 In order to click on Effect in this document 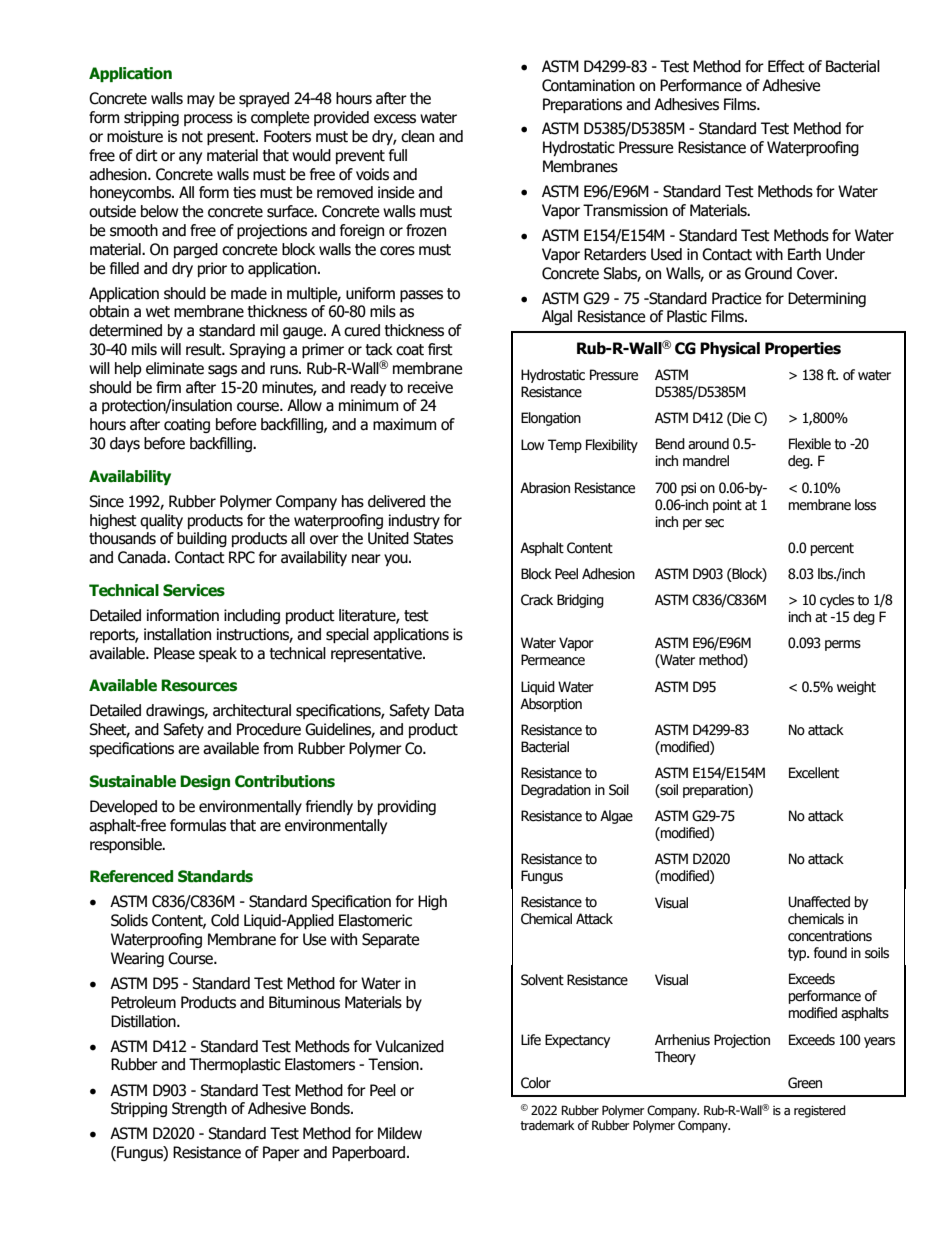, I will do `click(786, 66)`.
